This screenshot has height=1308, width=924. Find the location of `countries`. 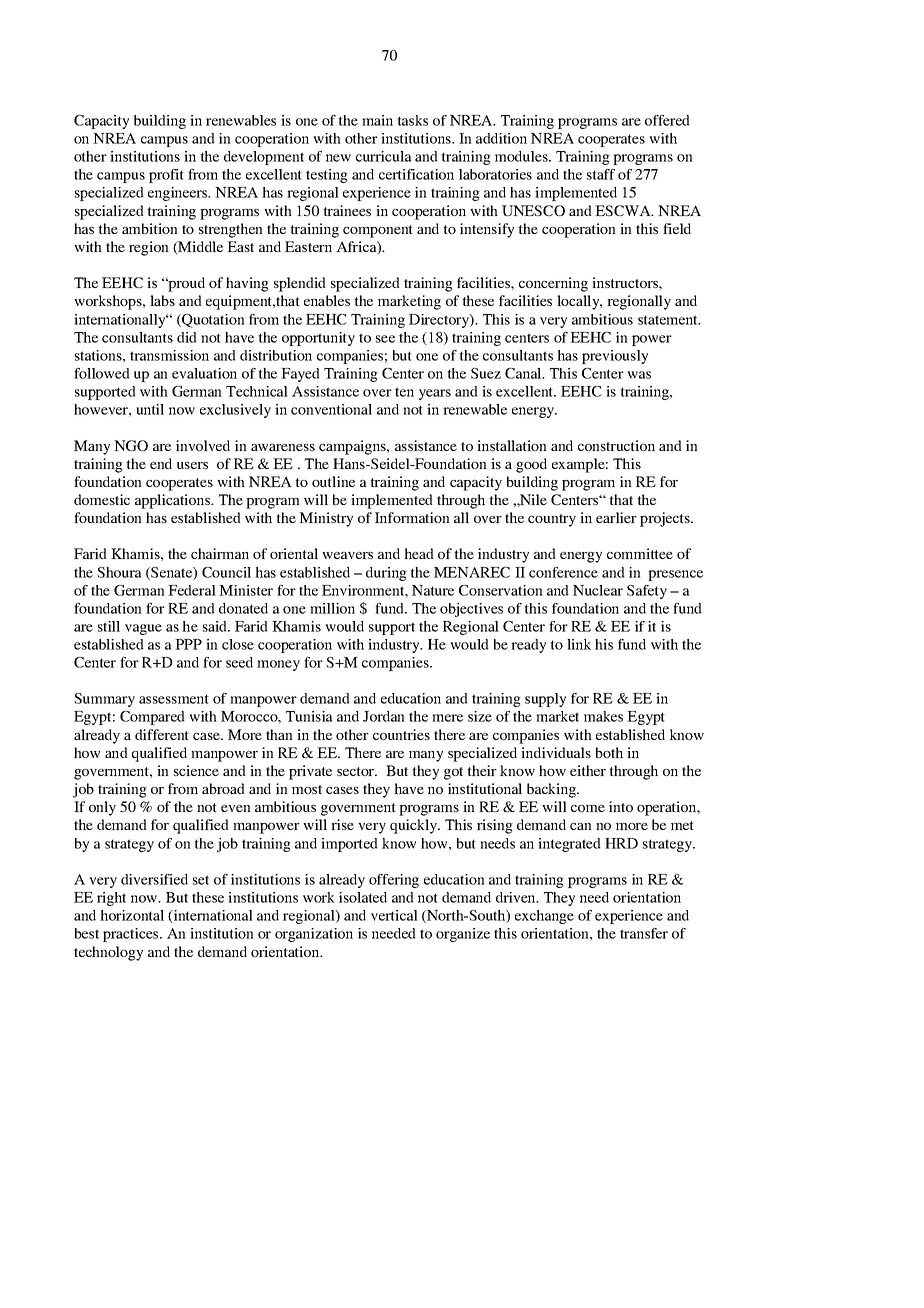

countries is located at coordinates (401, 734).
